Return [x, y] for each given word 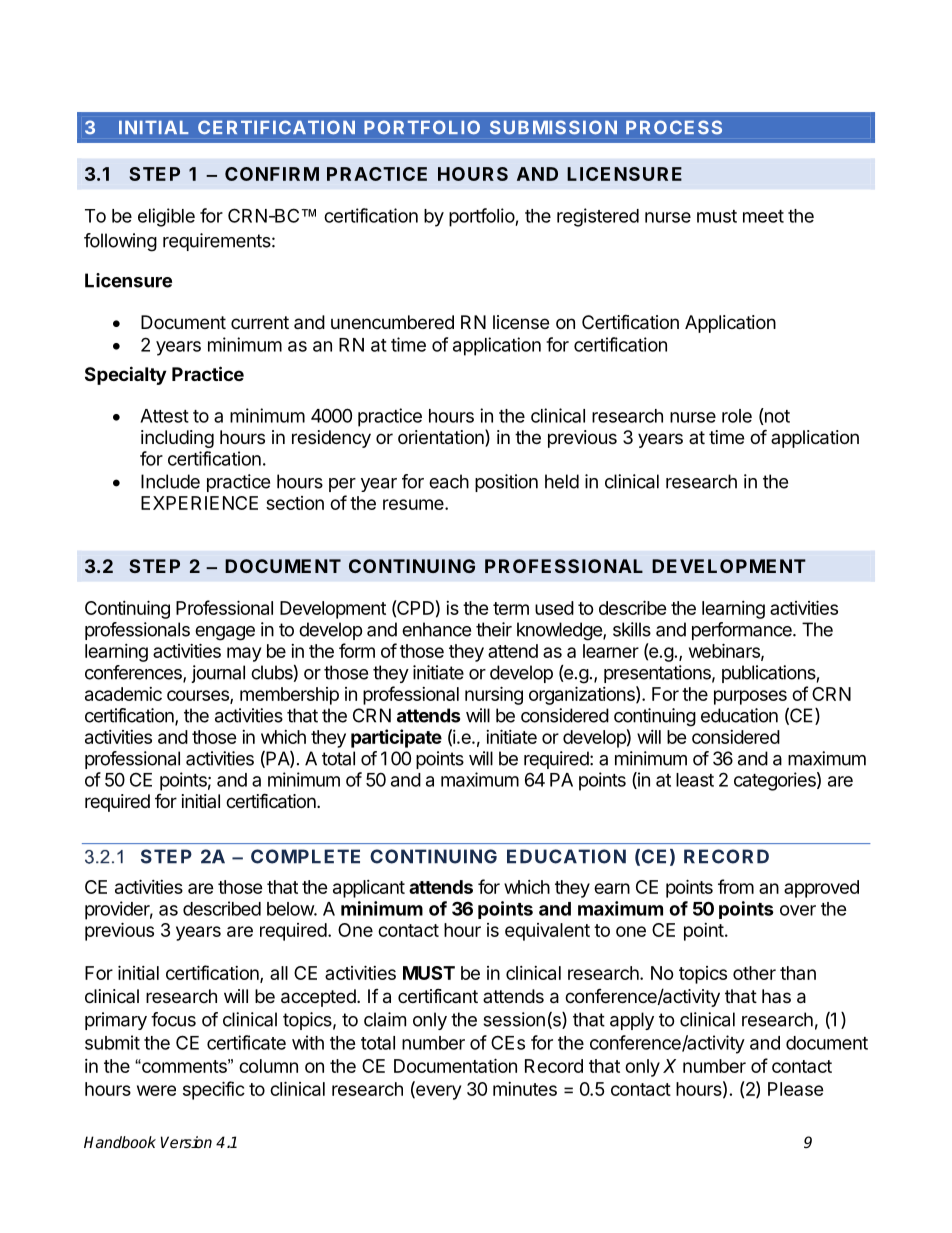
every [437, 1092]
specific [214, 1090]
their [494, 629]
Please [796, 1089]
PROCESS [674, 127]
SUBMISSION [553, 127]
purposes [750, 697]
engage [225, 633]
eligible [166, 217]
